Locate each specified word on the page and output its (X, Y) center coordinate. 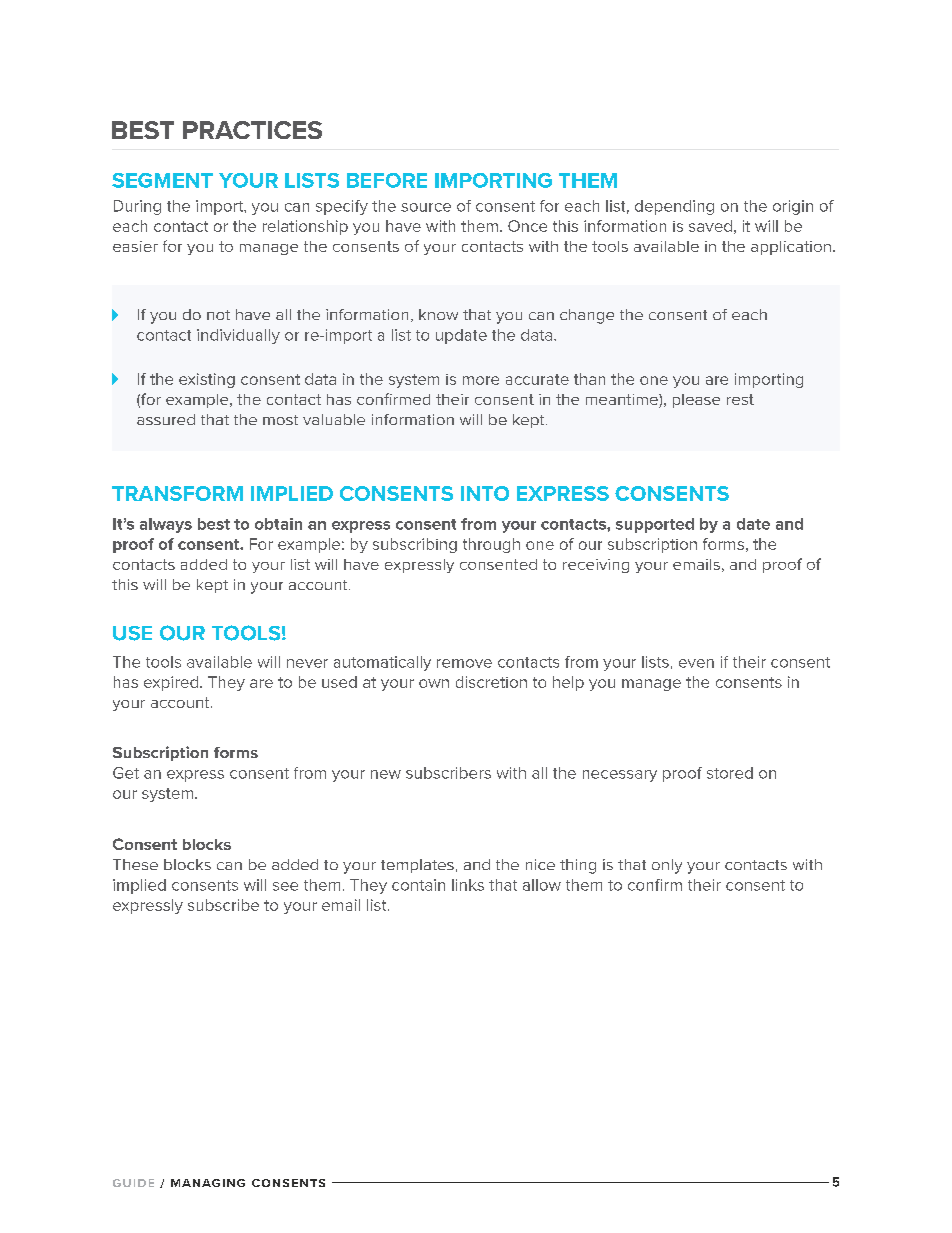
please (696, 401)
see (285, 886)
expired (171, 683)
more (481, 380)
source (426, 207)
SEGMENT (162, 180)
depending (674, 207)
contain (418, 885)
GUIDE (133, 1183)
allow (542, 885)
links (468, 885)
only (667, 866)
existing (207, 380)
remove (464, 663)
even (696, 663)
